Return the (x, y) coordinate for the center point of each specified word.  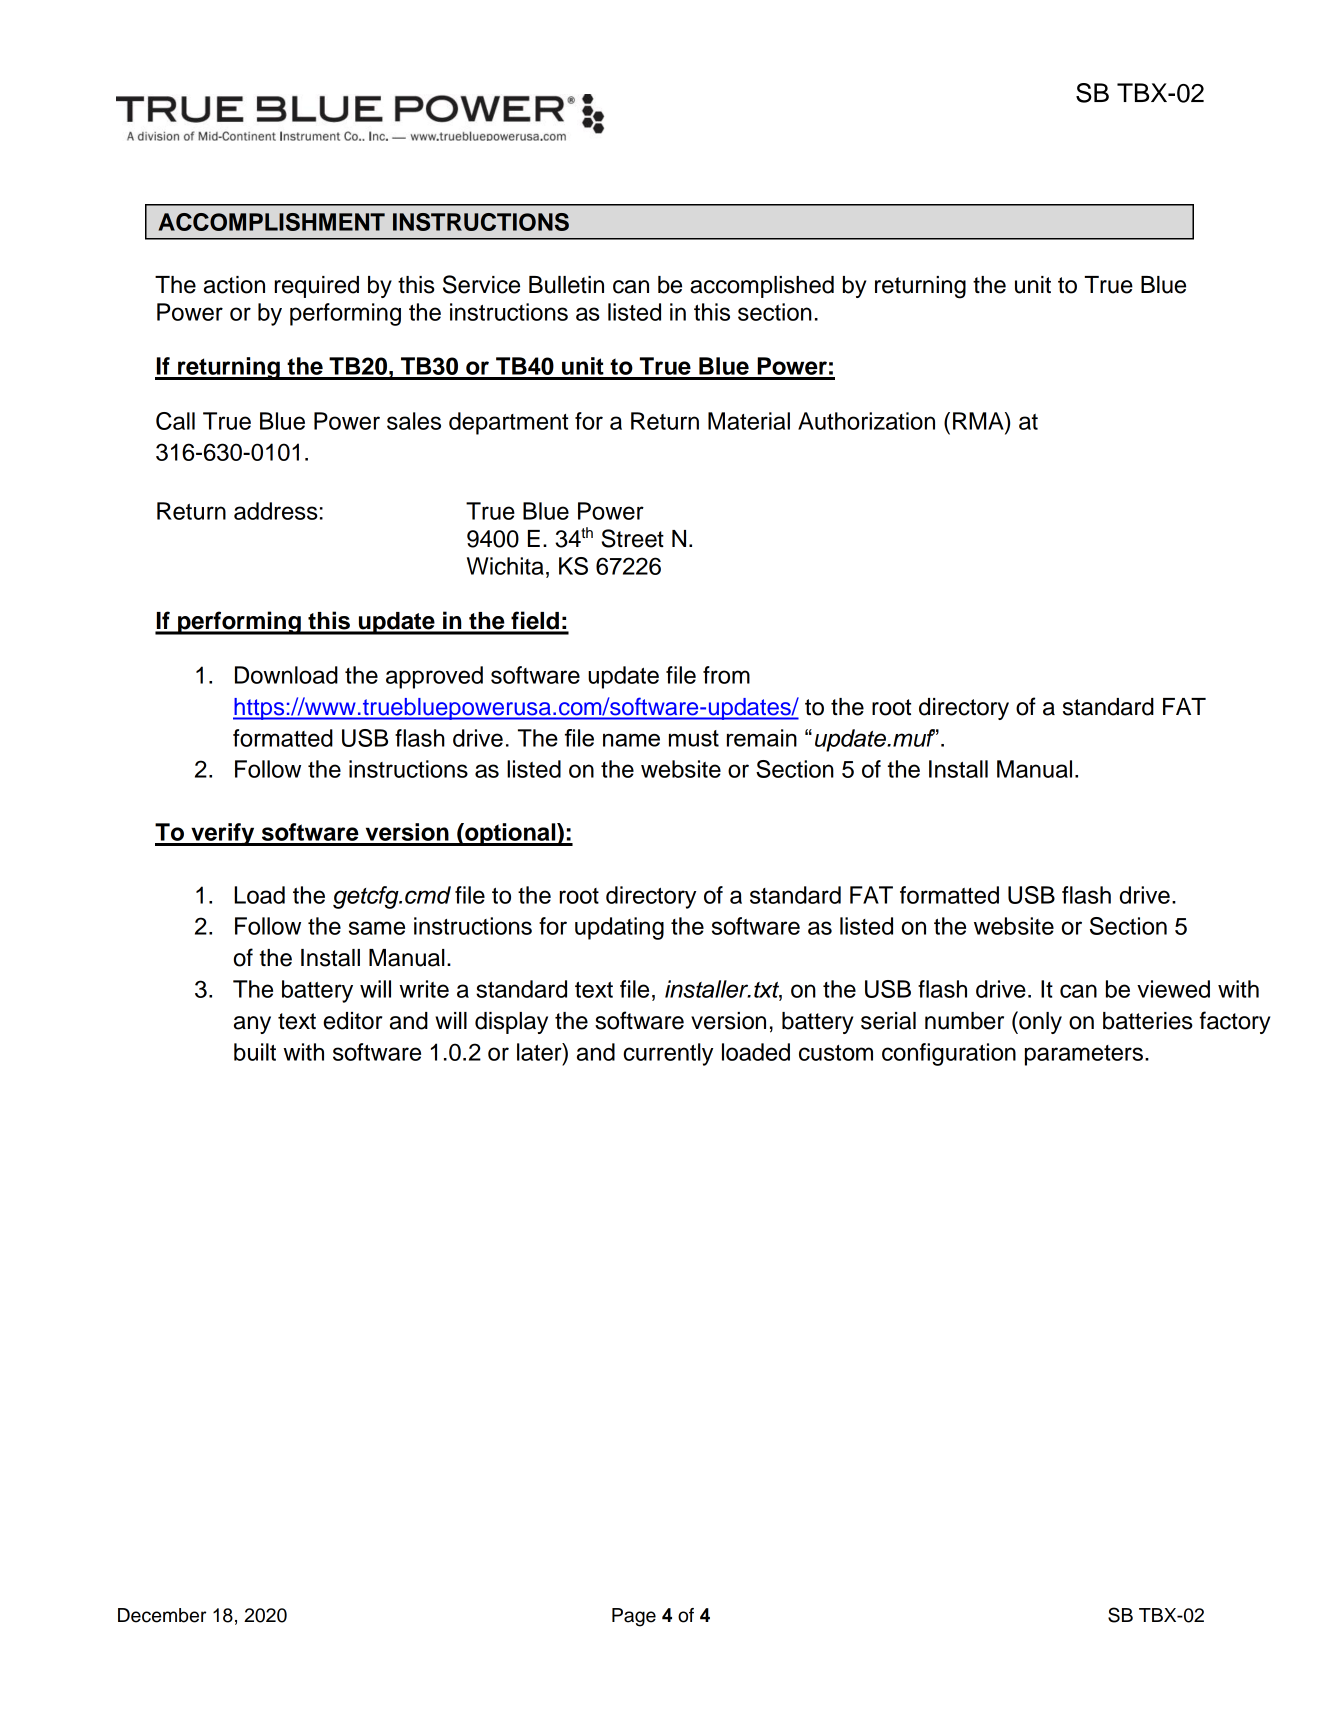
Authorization (866, 421)
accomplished (762, 287)
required (317, 287)
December (162, 1615)
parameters (1084, 1055)
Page (634, 1617)
